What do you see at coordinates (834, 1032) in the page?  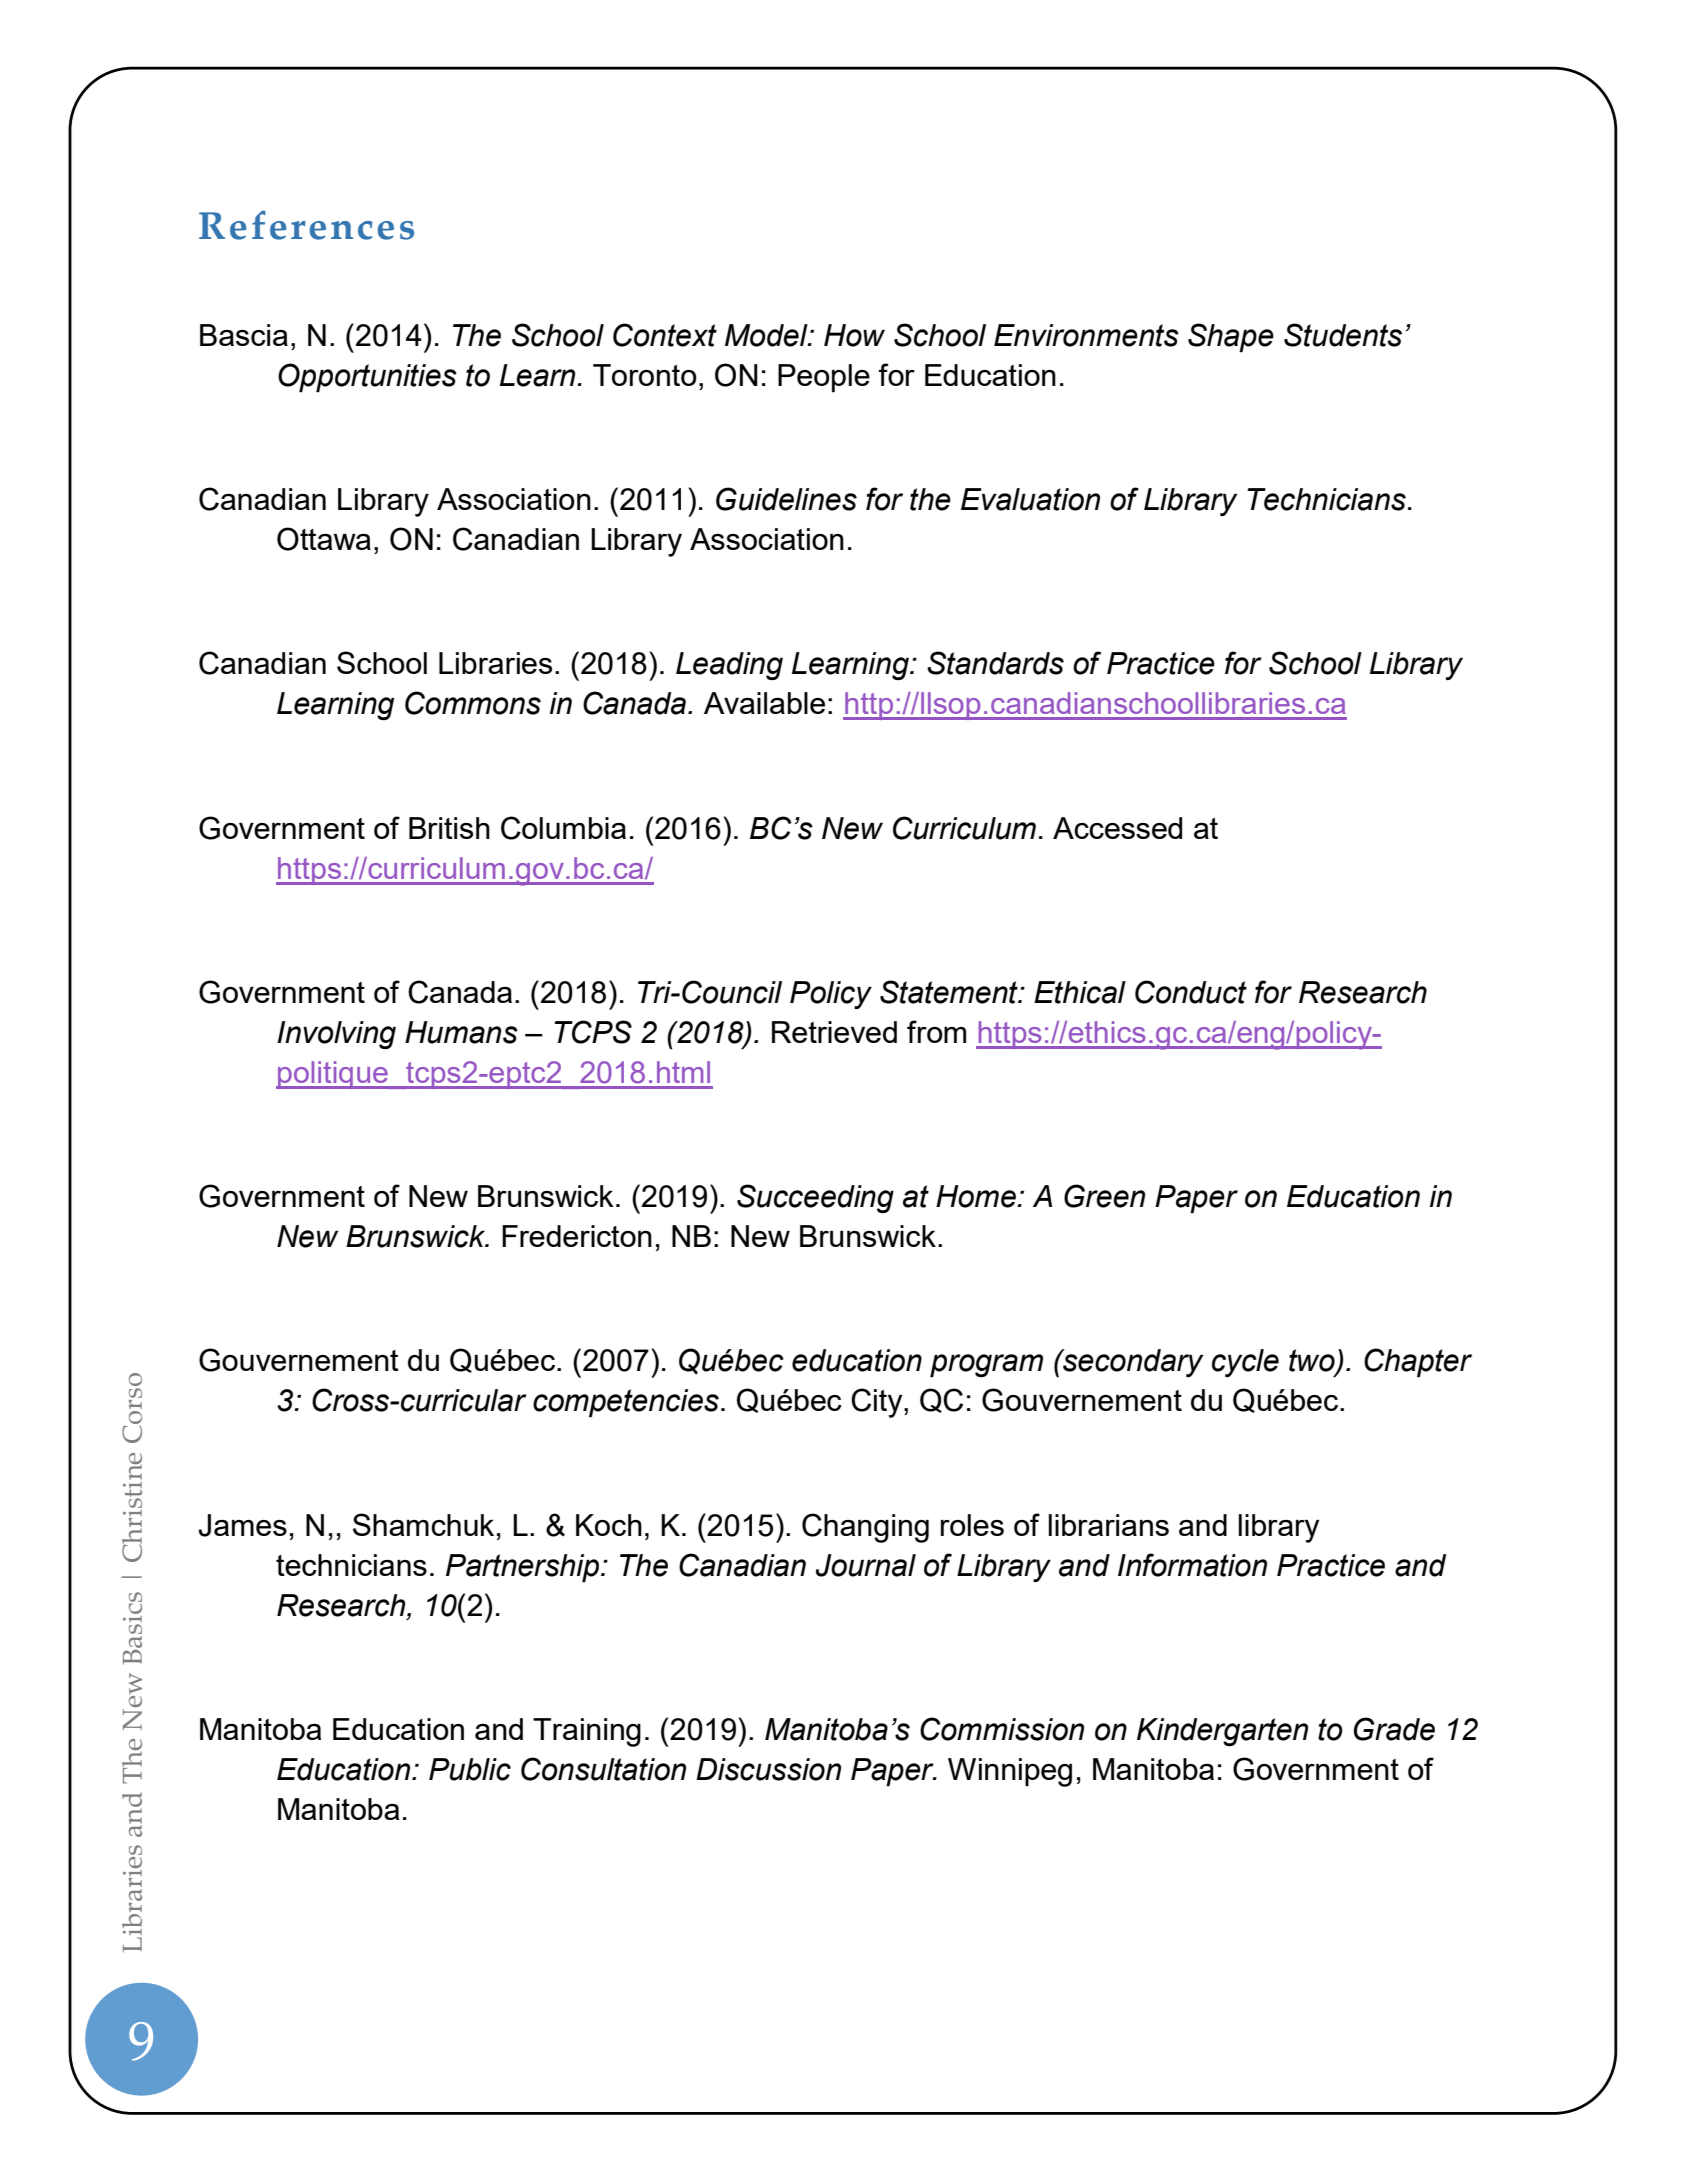 I see `Retrieved` at bounding box center [834, 1032].
